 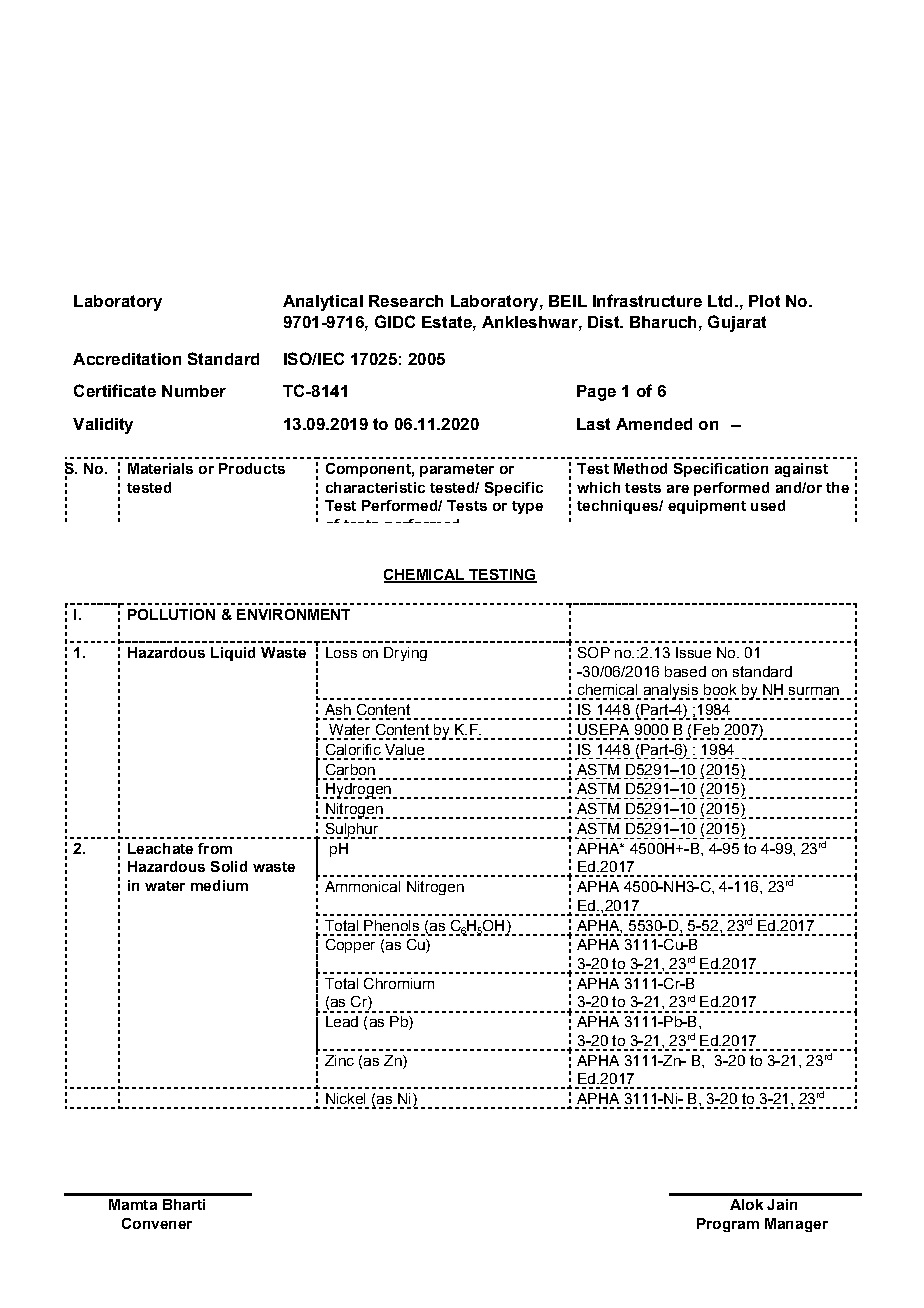 What do you see at coordinates (357, 791) in the screenshot?
I see `Hydrogen` at bounding box center [357, 791].
